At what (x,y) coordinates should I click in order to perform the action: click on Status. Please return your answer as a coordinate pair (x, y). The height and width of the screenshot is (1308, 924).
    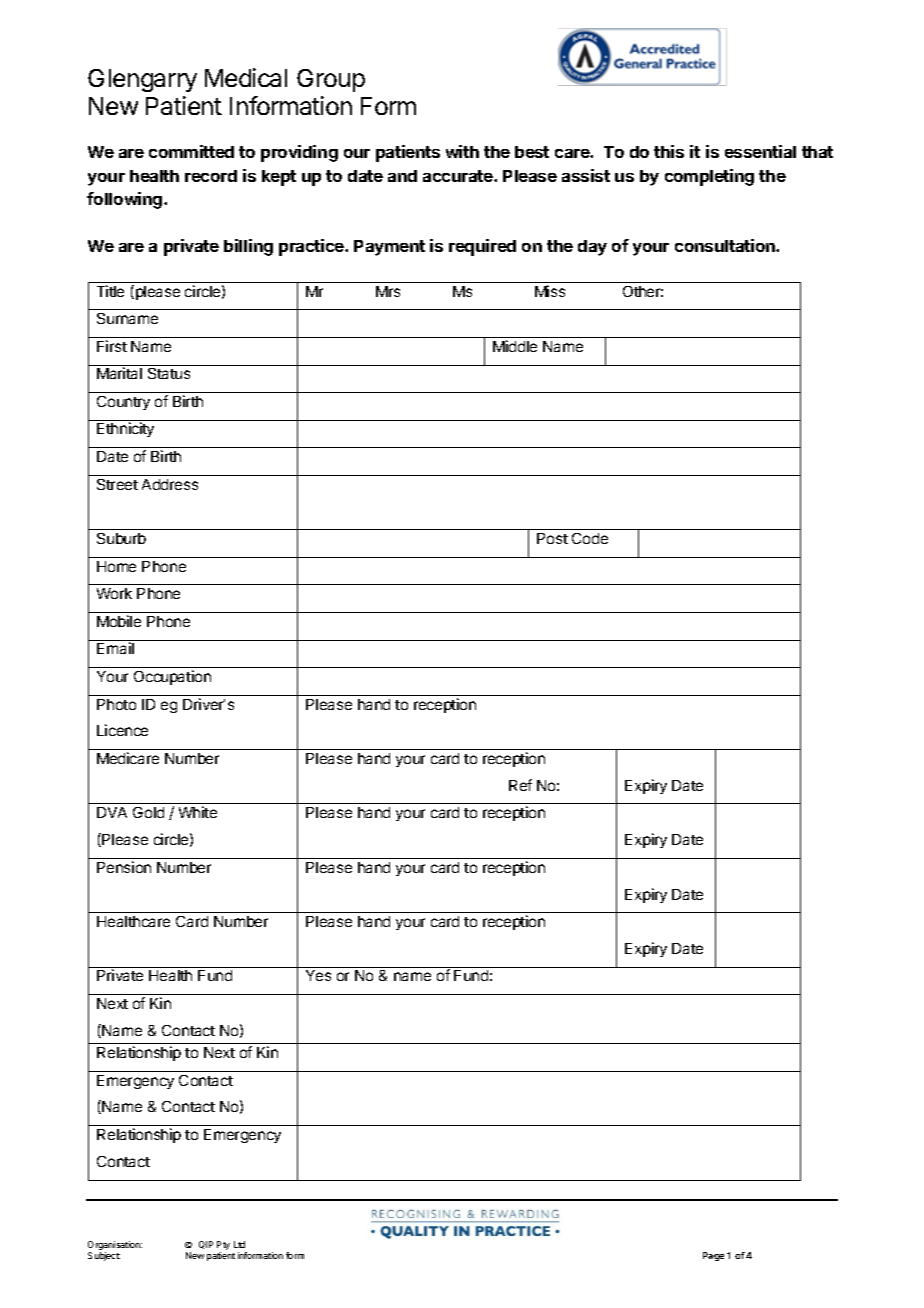
    Looking at the image, I should click on (169, 373).
